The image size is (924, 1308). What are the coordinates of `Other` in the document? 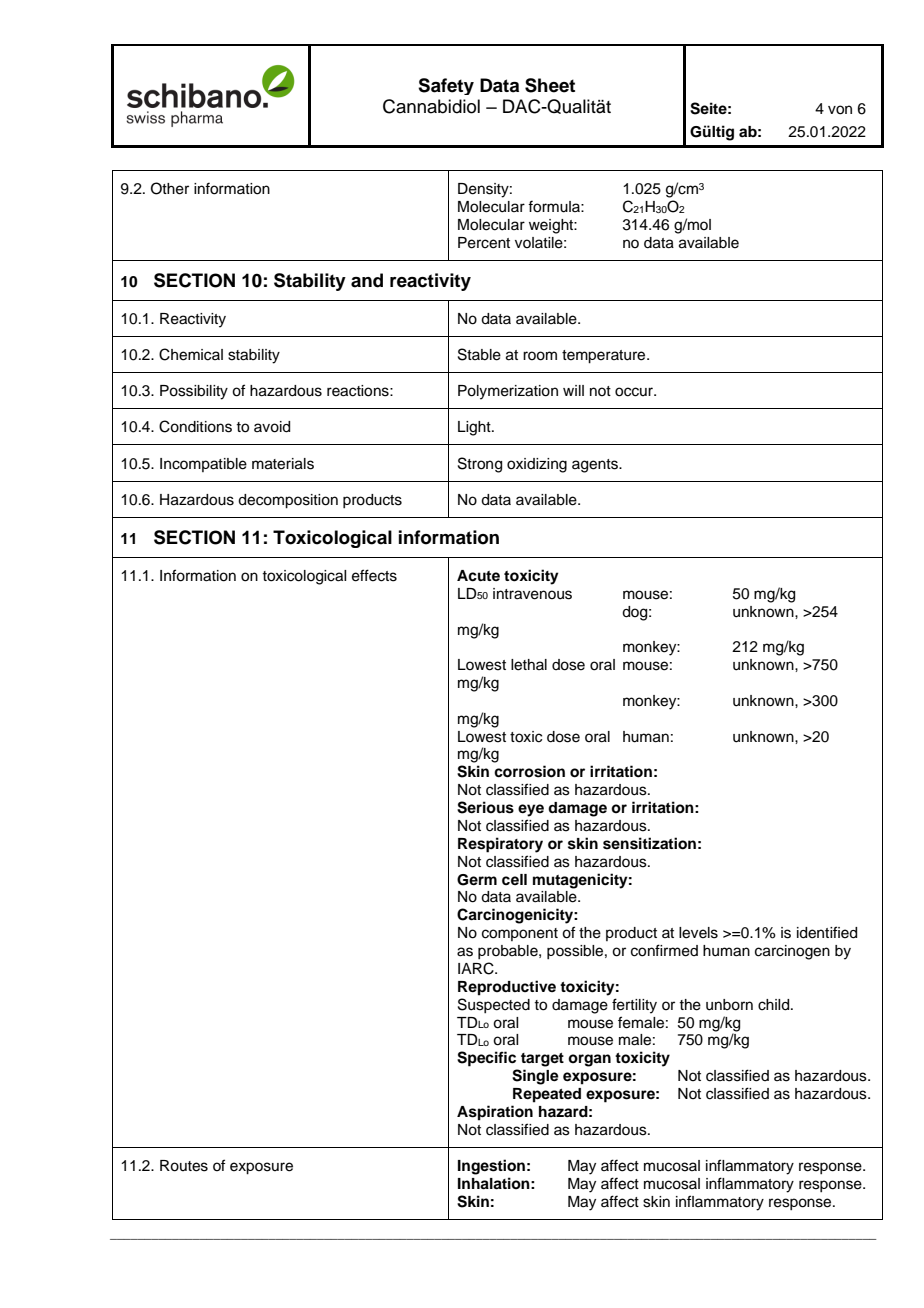 It's located at (170, 188).
